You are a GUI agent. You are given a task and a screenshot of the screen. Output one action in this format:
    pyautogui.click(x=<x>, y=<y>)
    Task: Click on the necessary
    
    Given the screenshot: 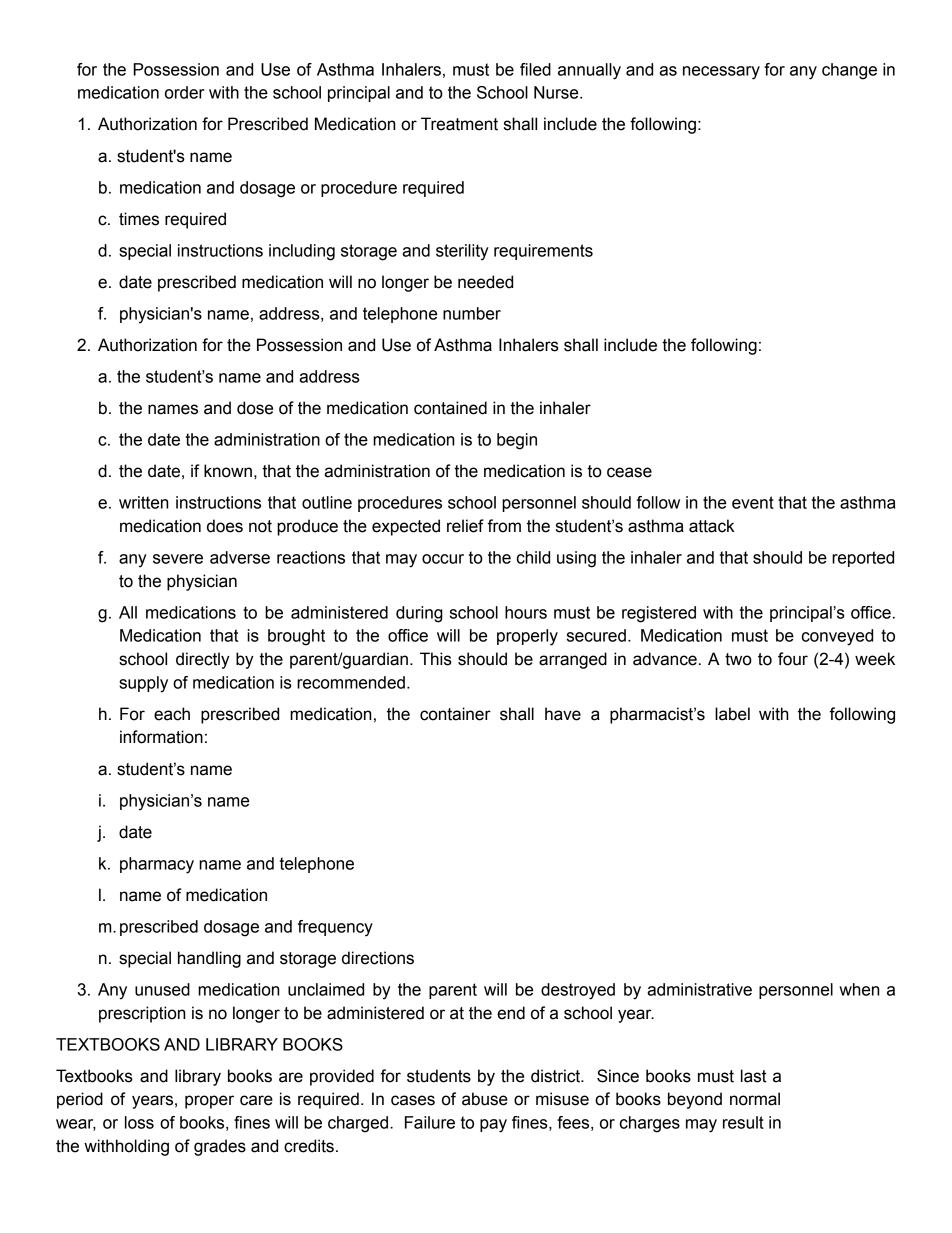 What is the action you would take?
    pyautogui.click(x=721, y=73)
